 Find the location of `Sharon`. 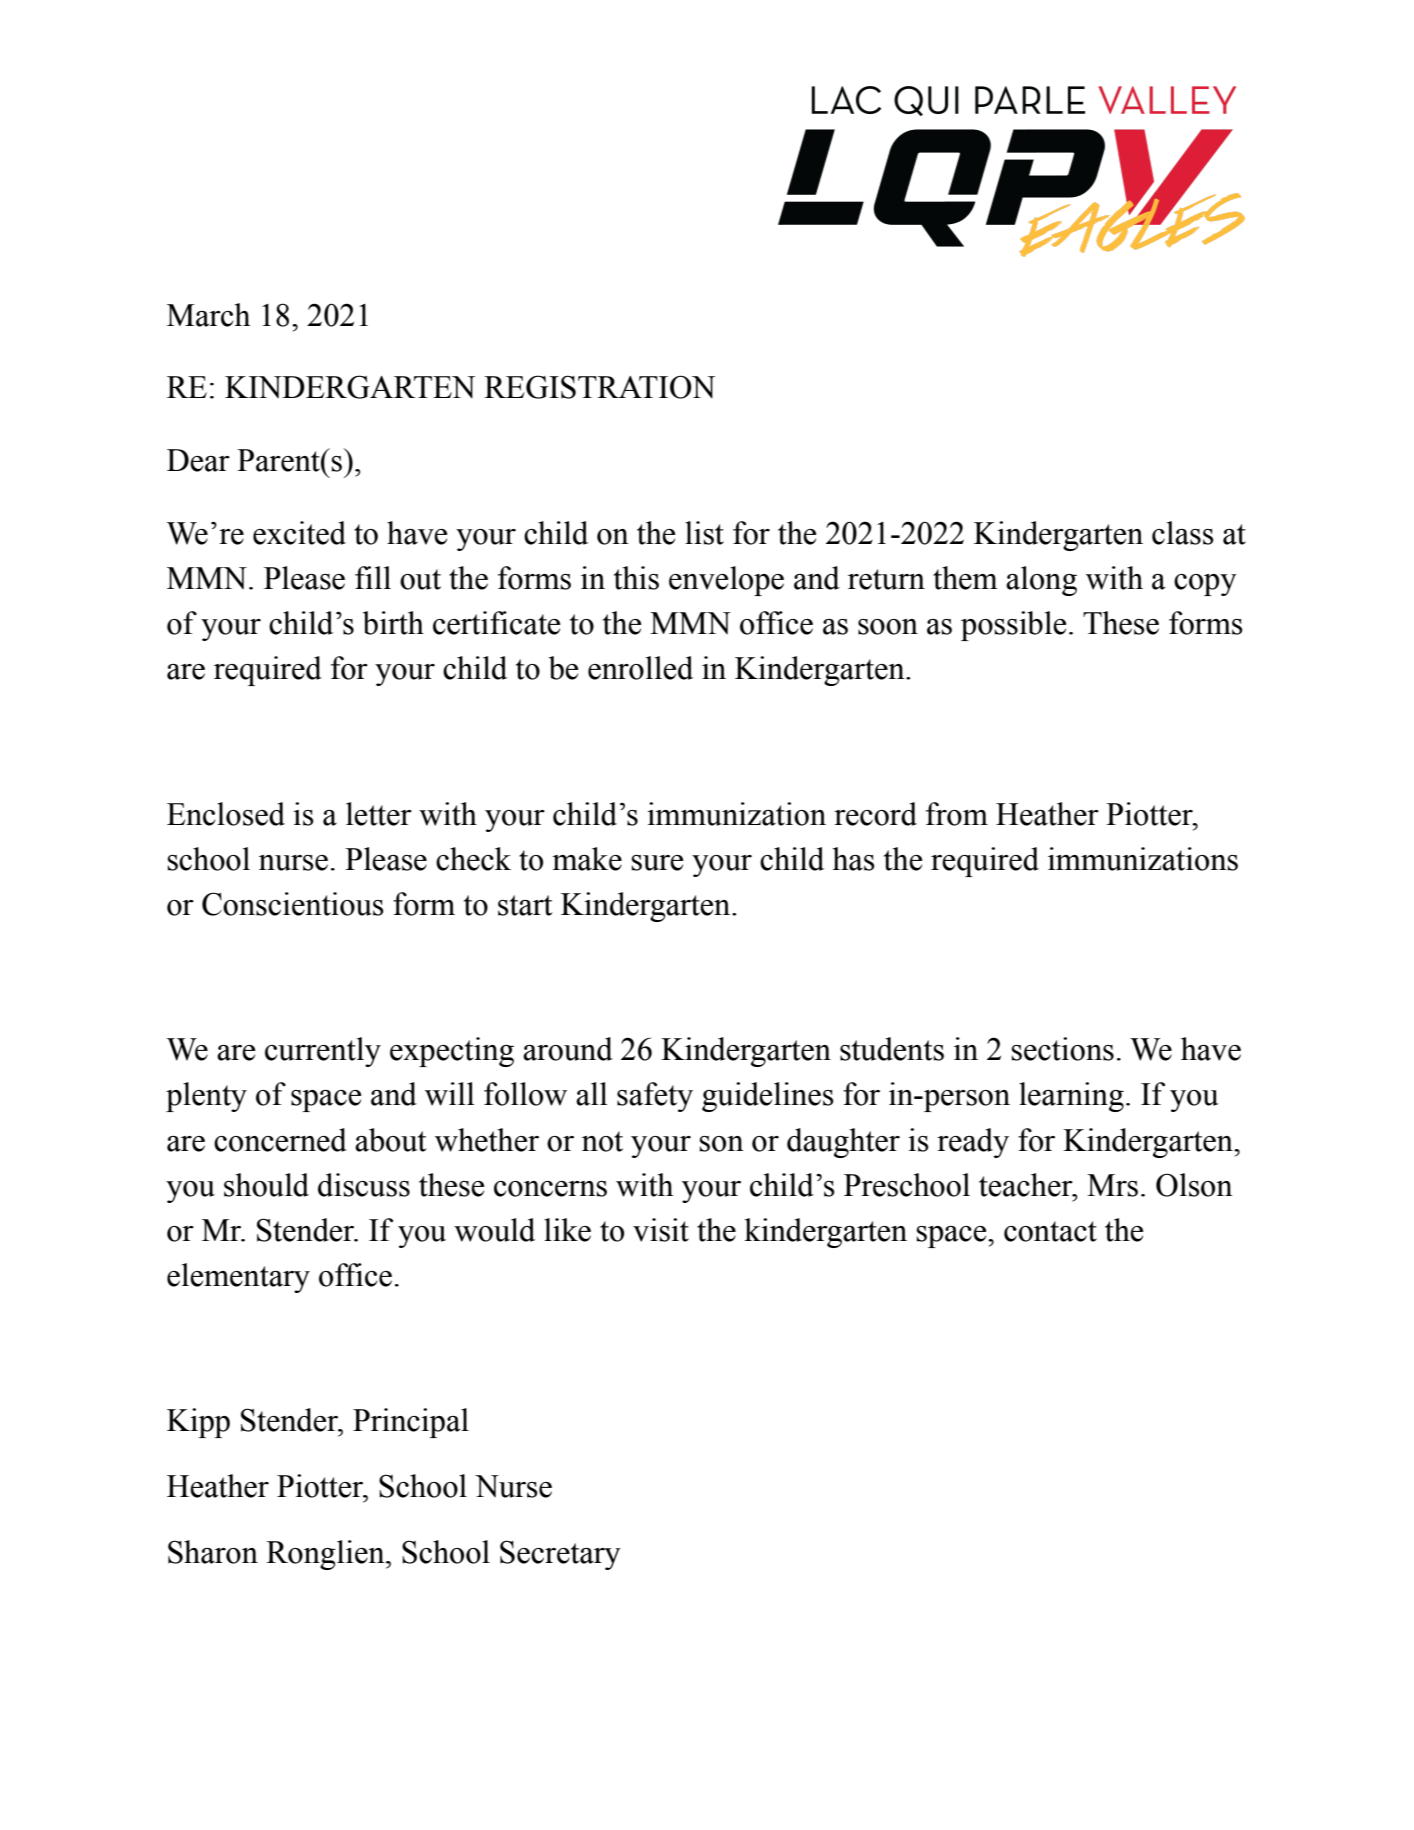

Sharon is located at coordinates (213, 1552).
